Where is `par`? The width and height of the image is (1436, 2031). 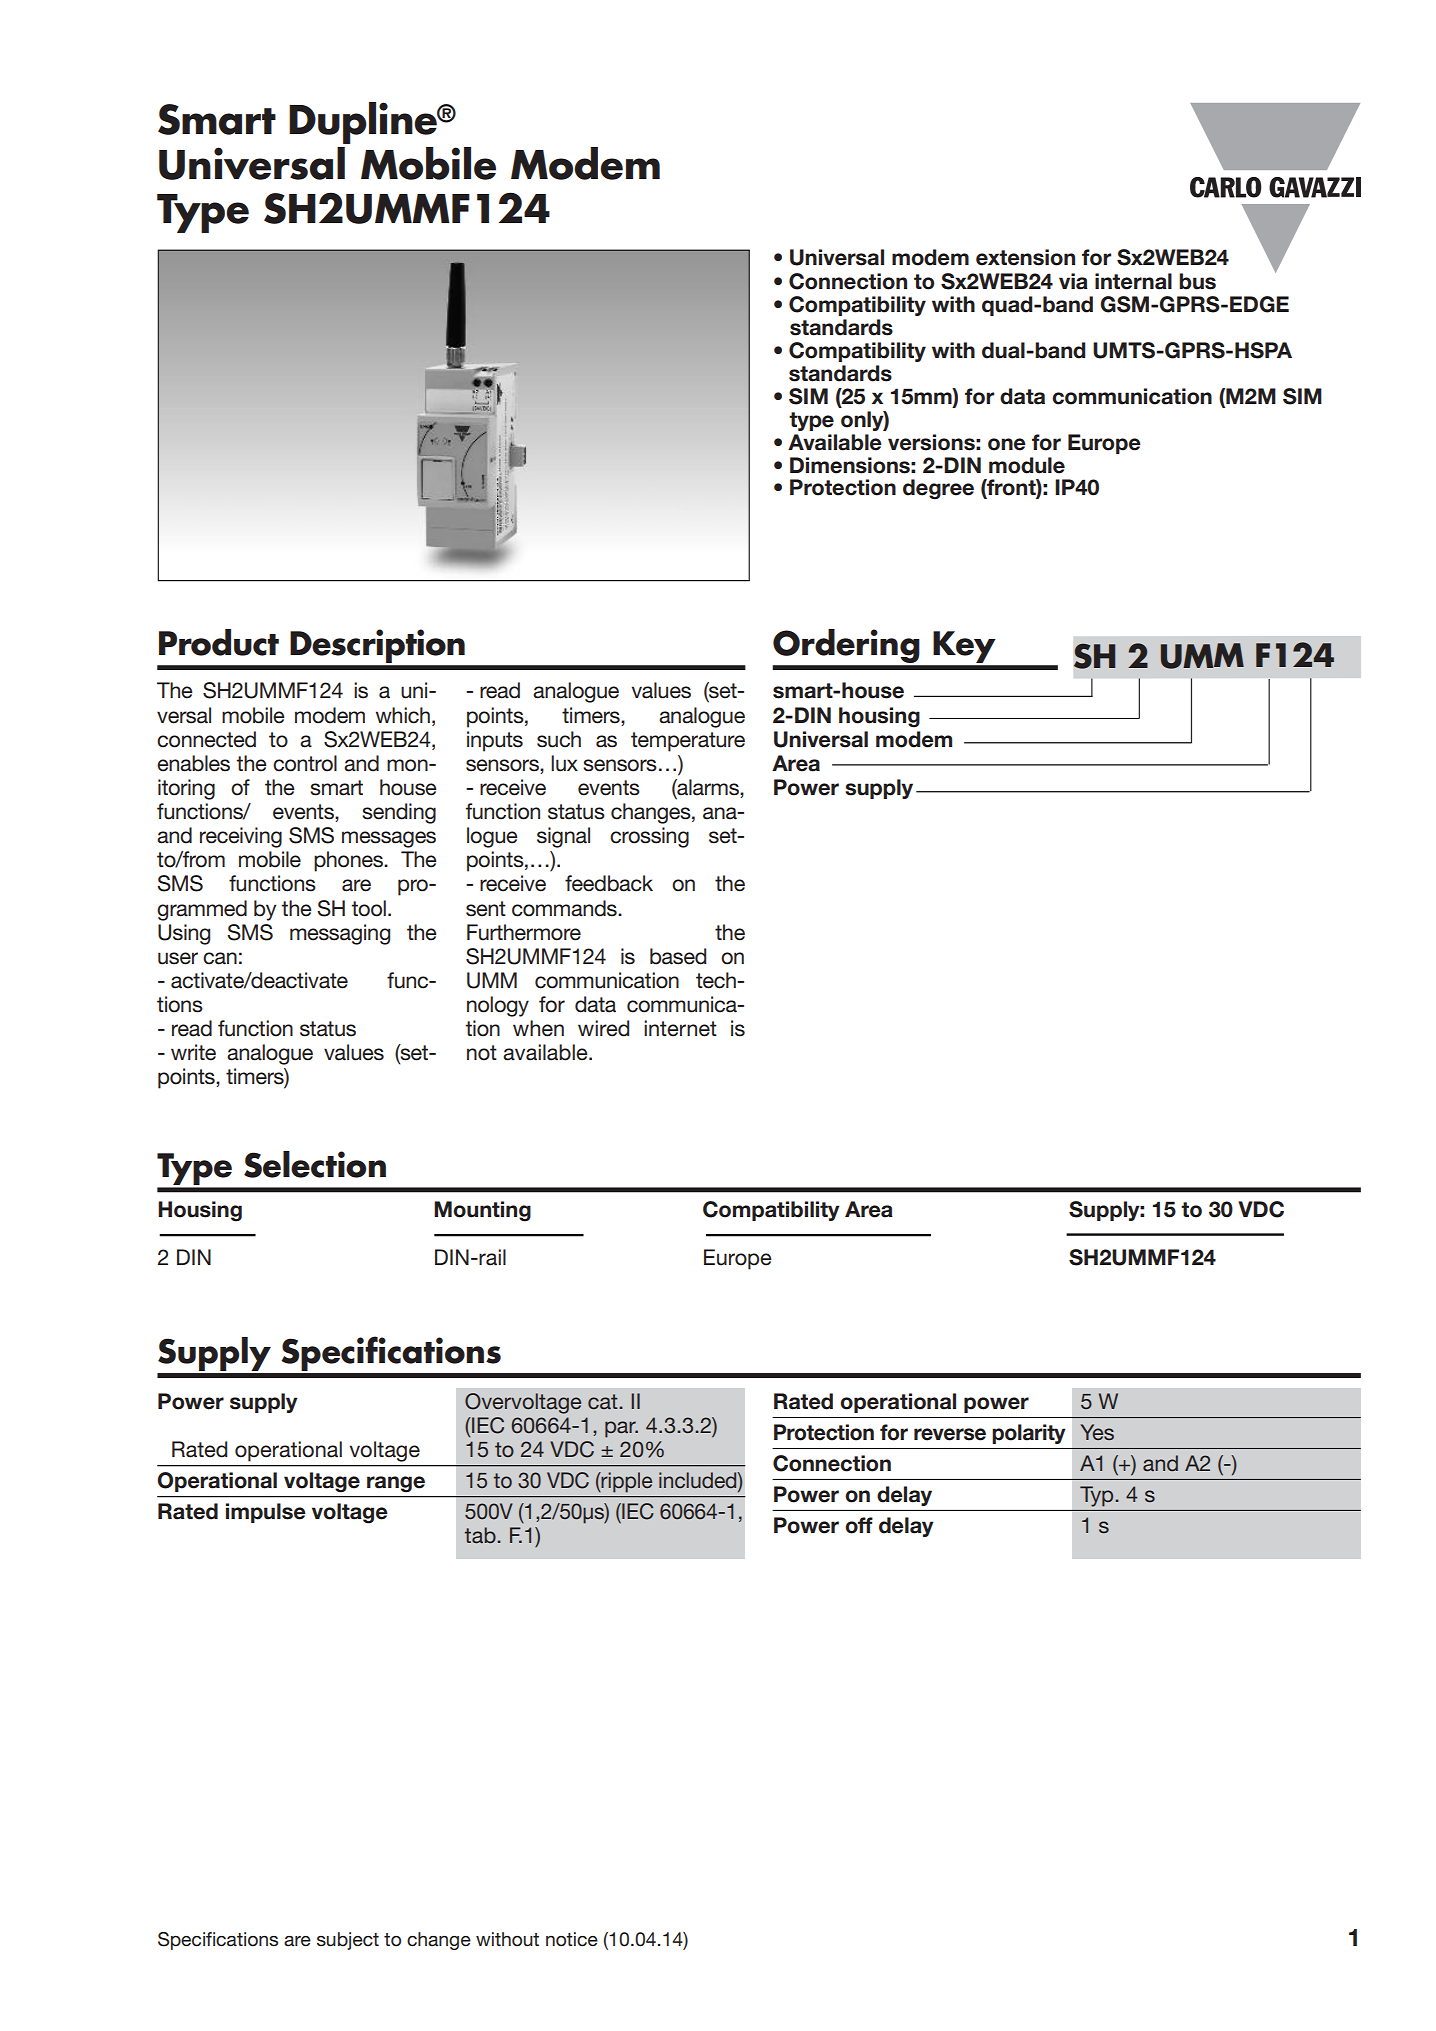 par is located at coordinates (621, 1429).
